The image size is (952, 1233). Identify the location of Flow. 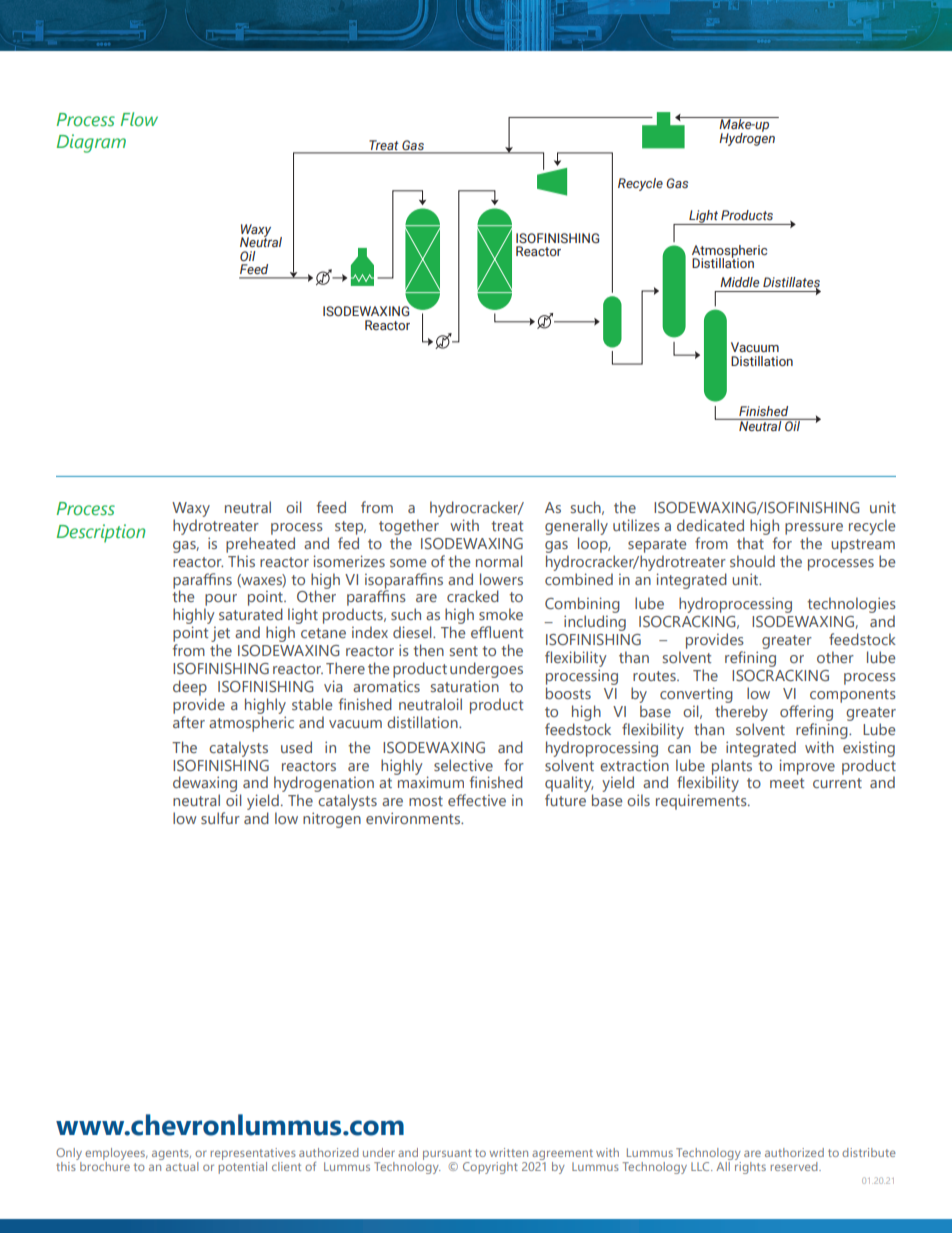
(139, 119).
